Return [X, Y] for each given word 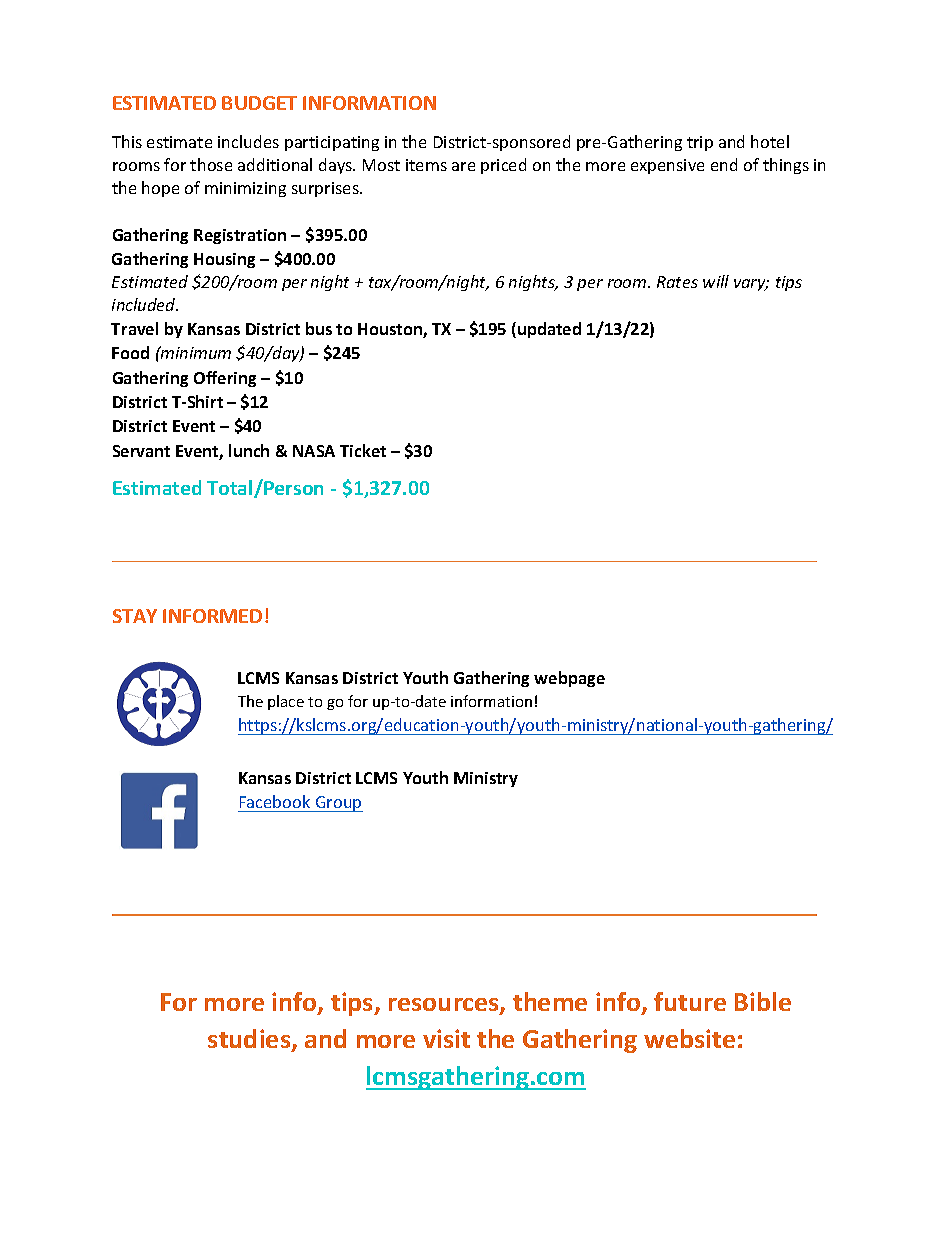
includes [248, 141]
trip [700, 143]
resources [445, 1006]
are [463, 166]
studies [250, 1040]
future [690, 1001]
